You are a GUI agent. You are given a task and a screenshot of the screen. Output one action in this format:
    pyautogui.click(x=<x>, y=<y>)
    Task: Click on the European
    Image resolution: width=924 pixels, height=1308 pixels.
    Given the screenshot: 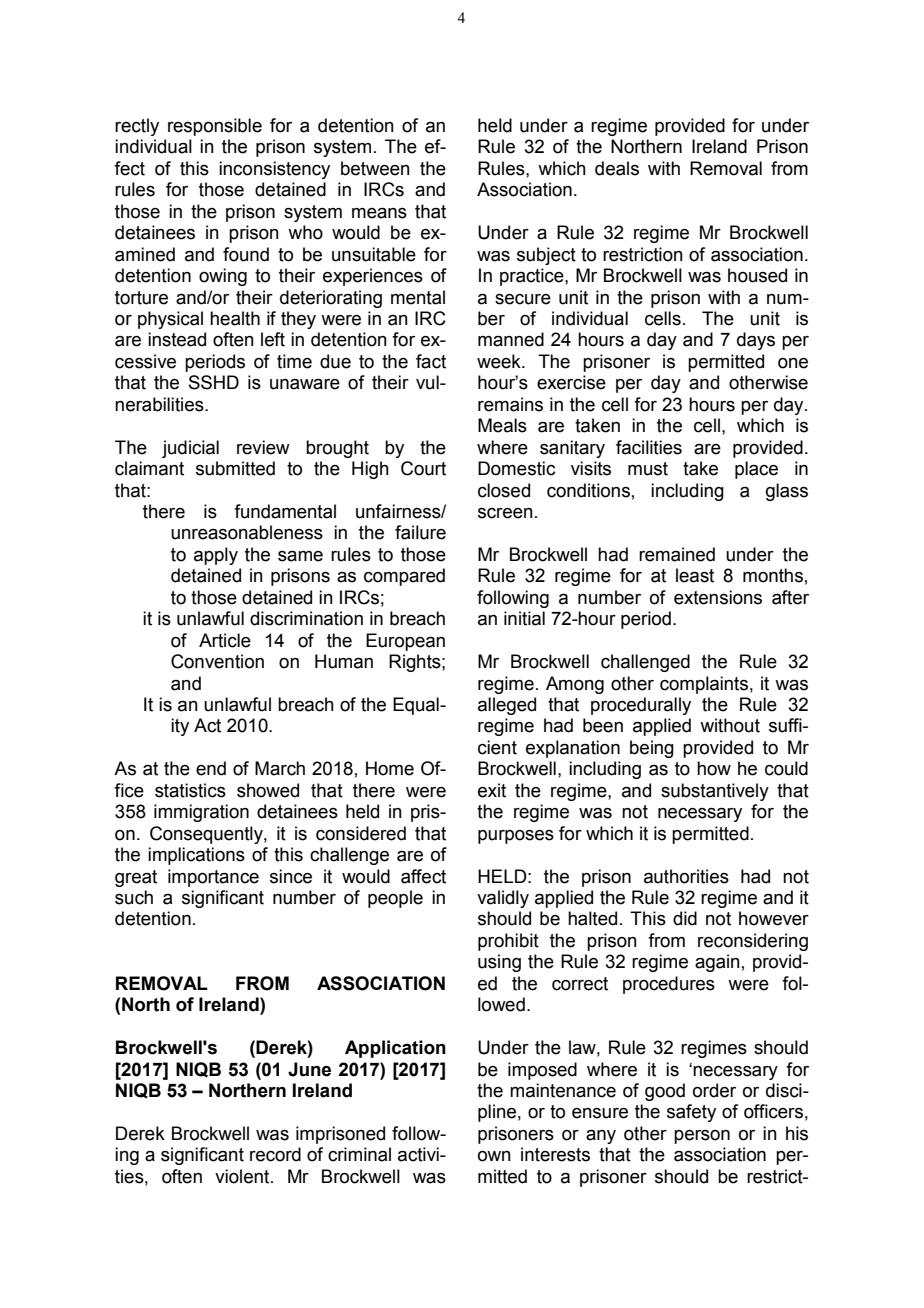 What is the action you would take?
    pyautogui.click(x=405, y=642)
